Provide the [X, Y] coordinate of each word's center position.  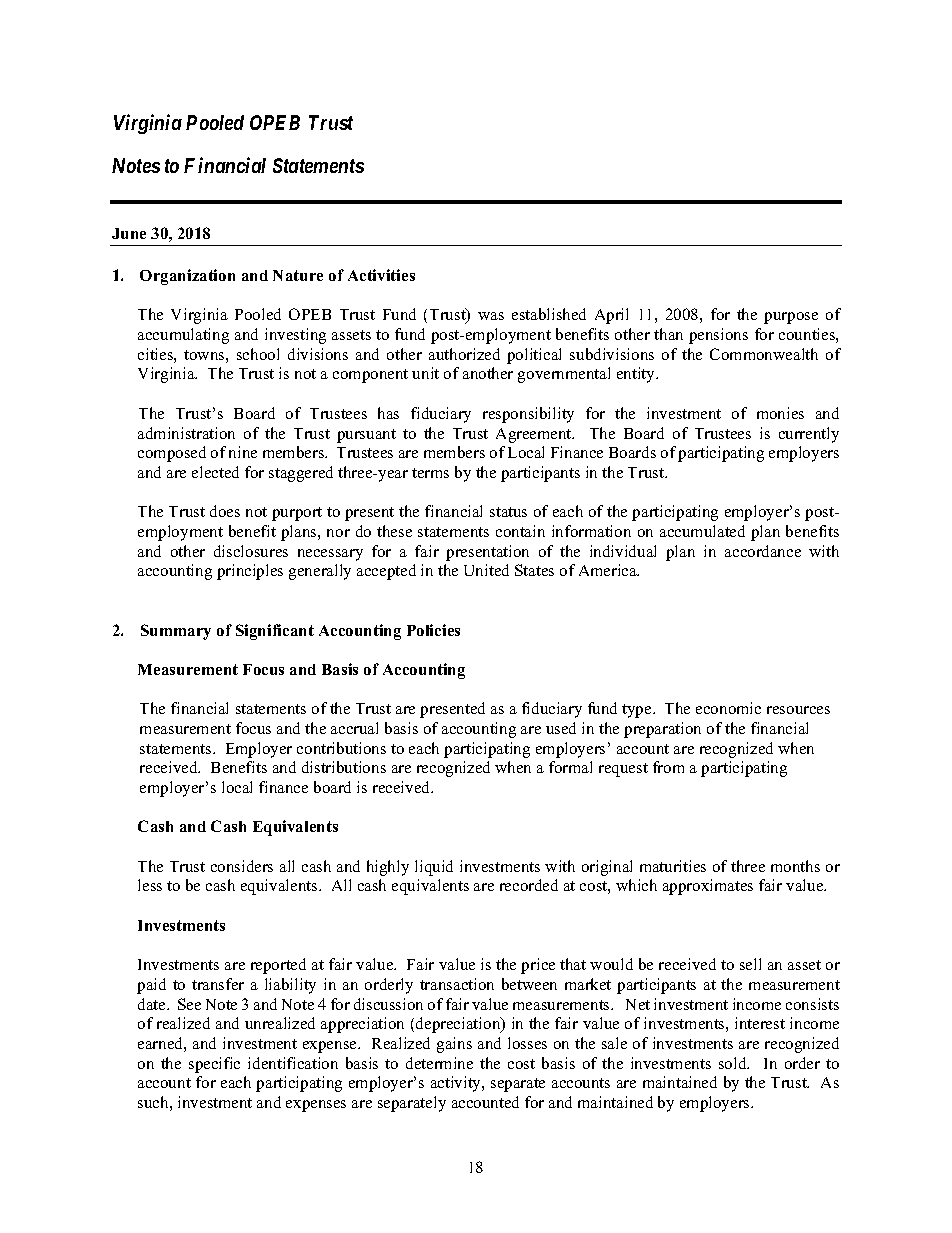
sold [734, 1063]
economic [728, 708]
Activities [381, 275]
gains [454, 1045]
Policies [433, 630]
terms [430, 473]
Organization [187, 277]
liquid [434, 868]
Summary [176, 632]
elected [215, 472]
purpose [791, 318]
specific [214, 1065]
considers [242, 866]
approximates [708, 887]
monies [780, 413]
